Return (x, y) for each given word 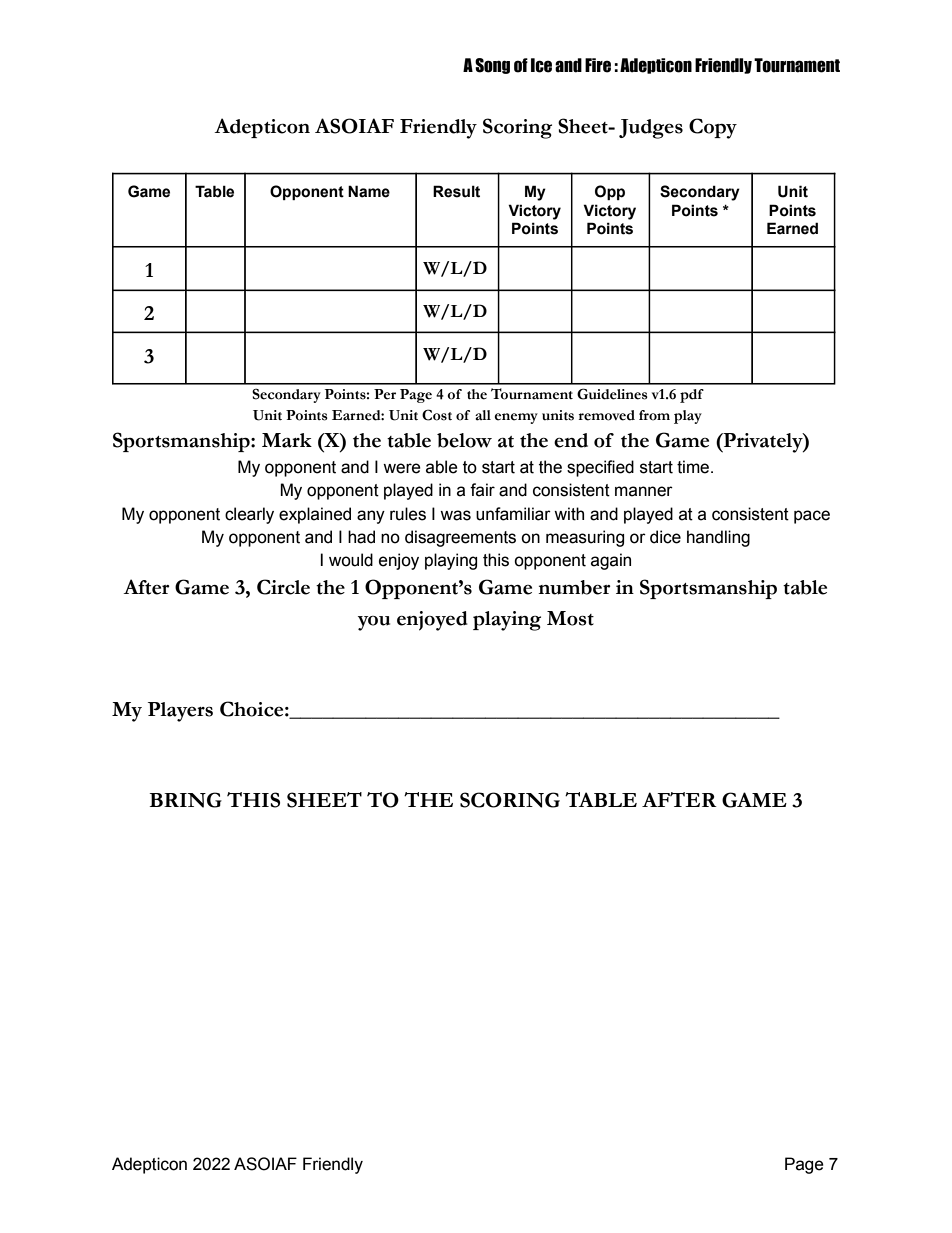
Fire (598, 65)
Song (492, 66)
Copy (713, 128)
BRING (185, 800)
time (694, 467)
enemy (516, 418)
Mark (287, 440)
